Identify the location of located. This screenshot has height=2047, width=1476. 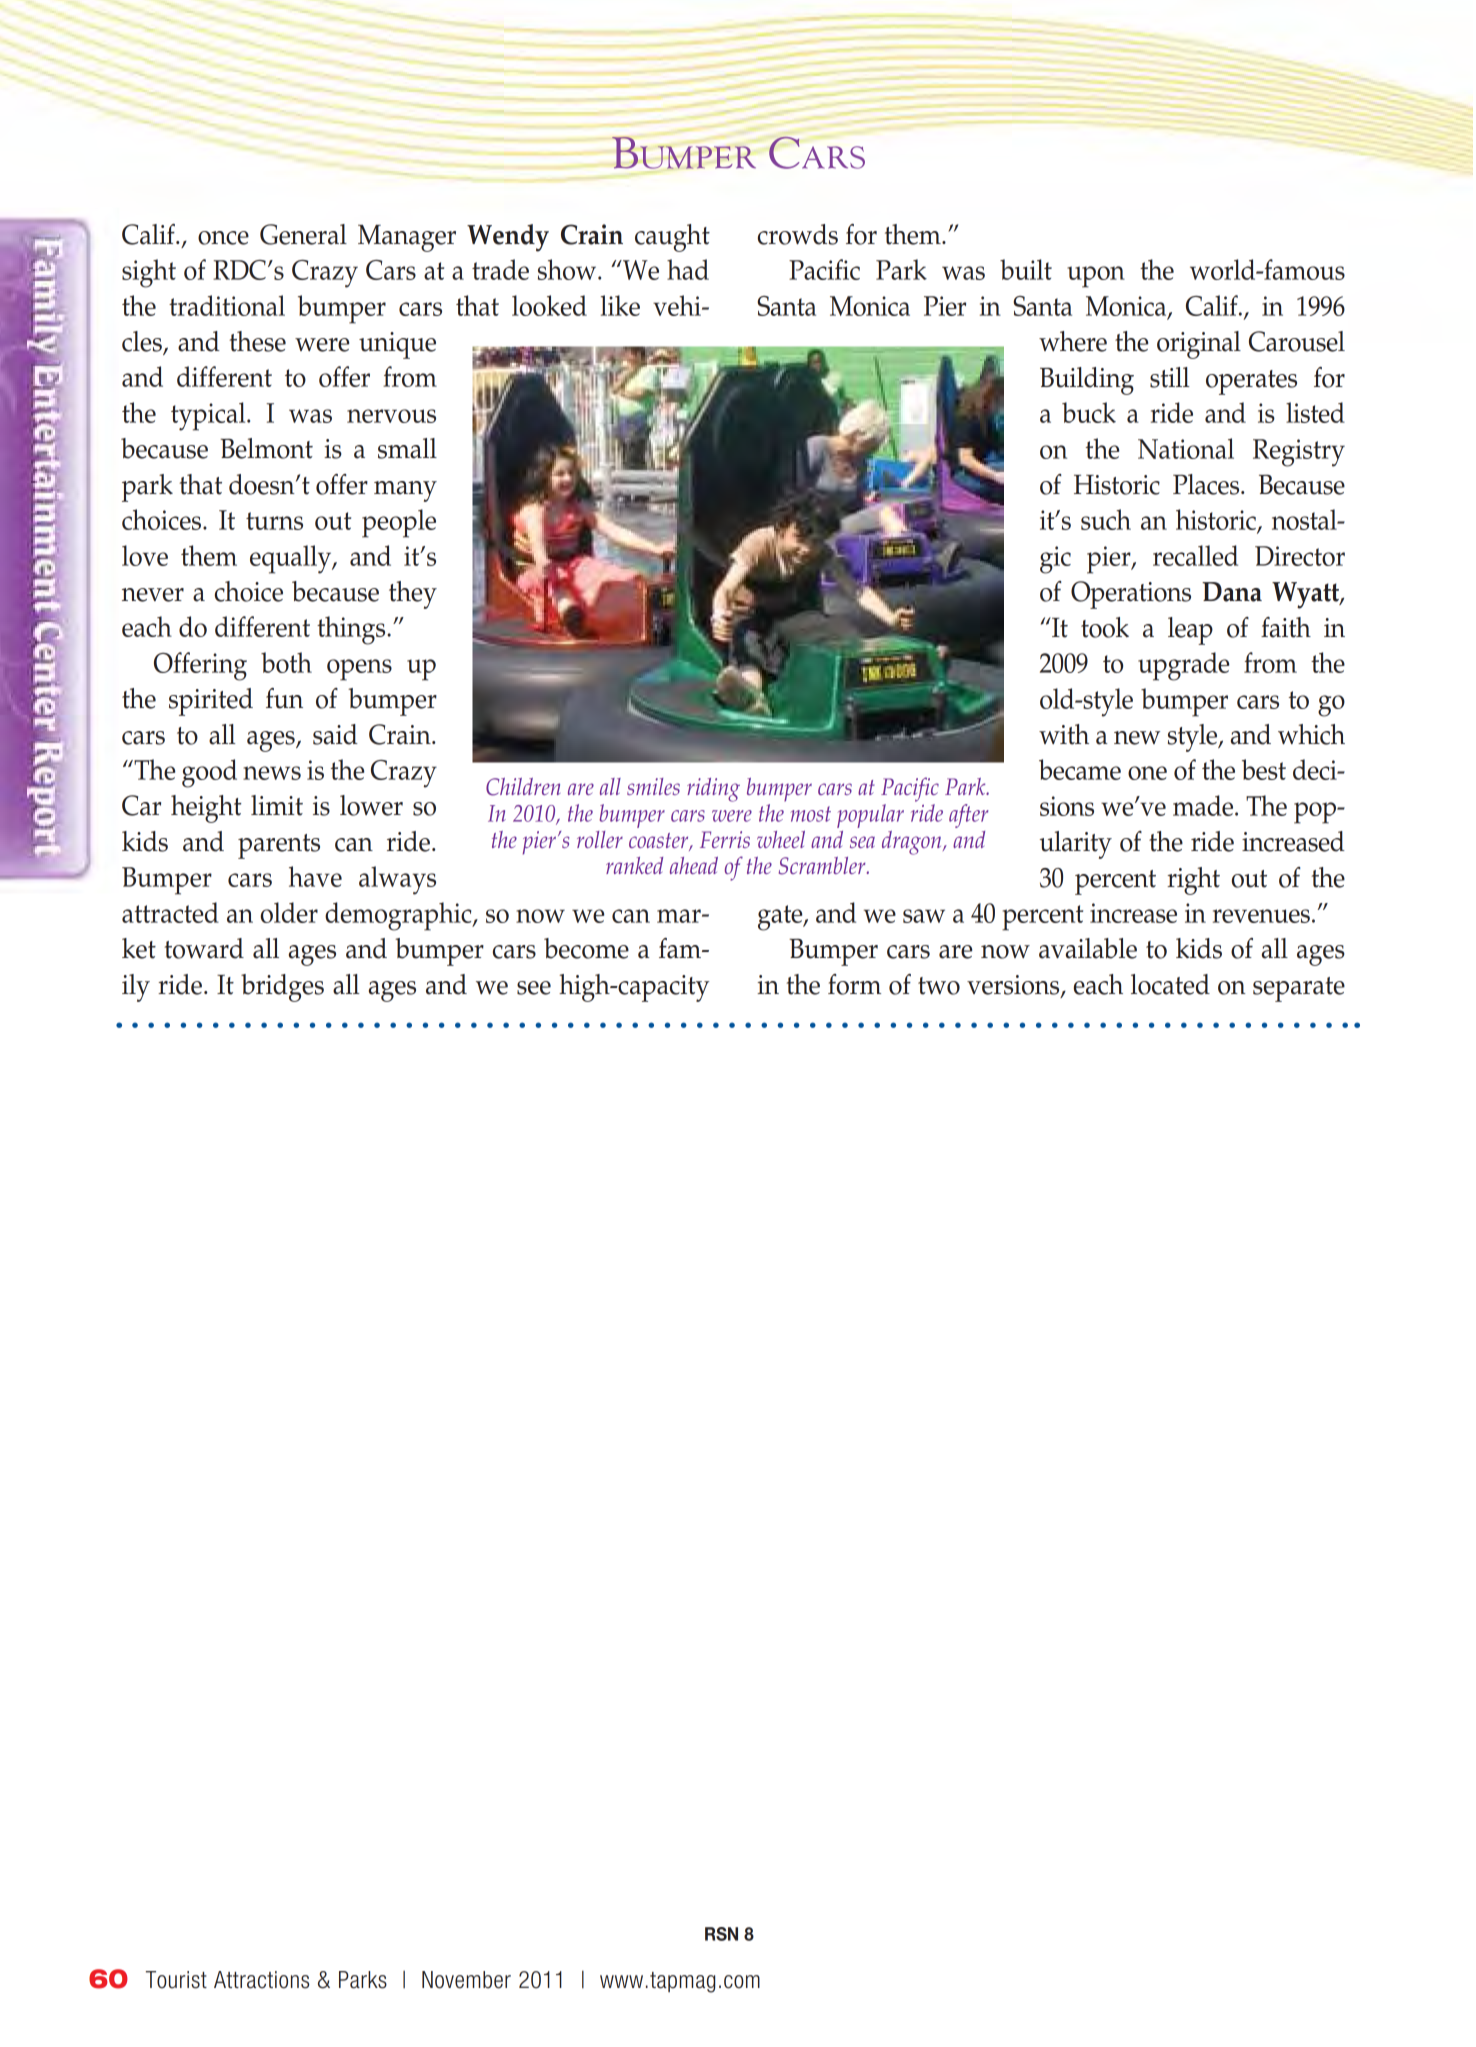
(1170, 984).
